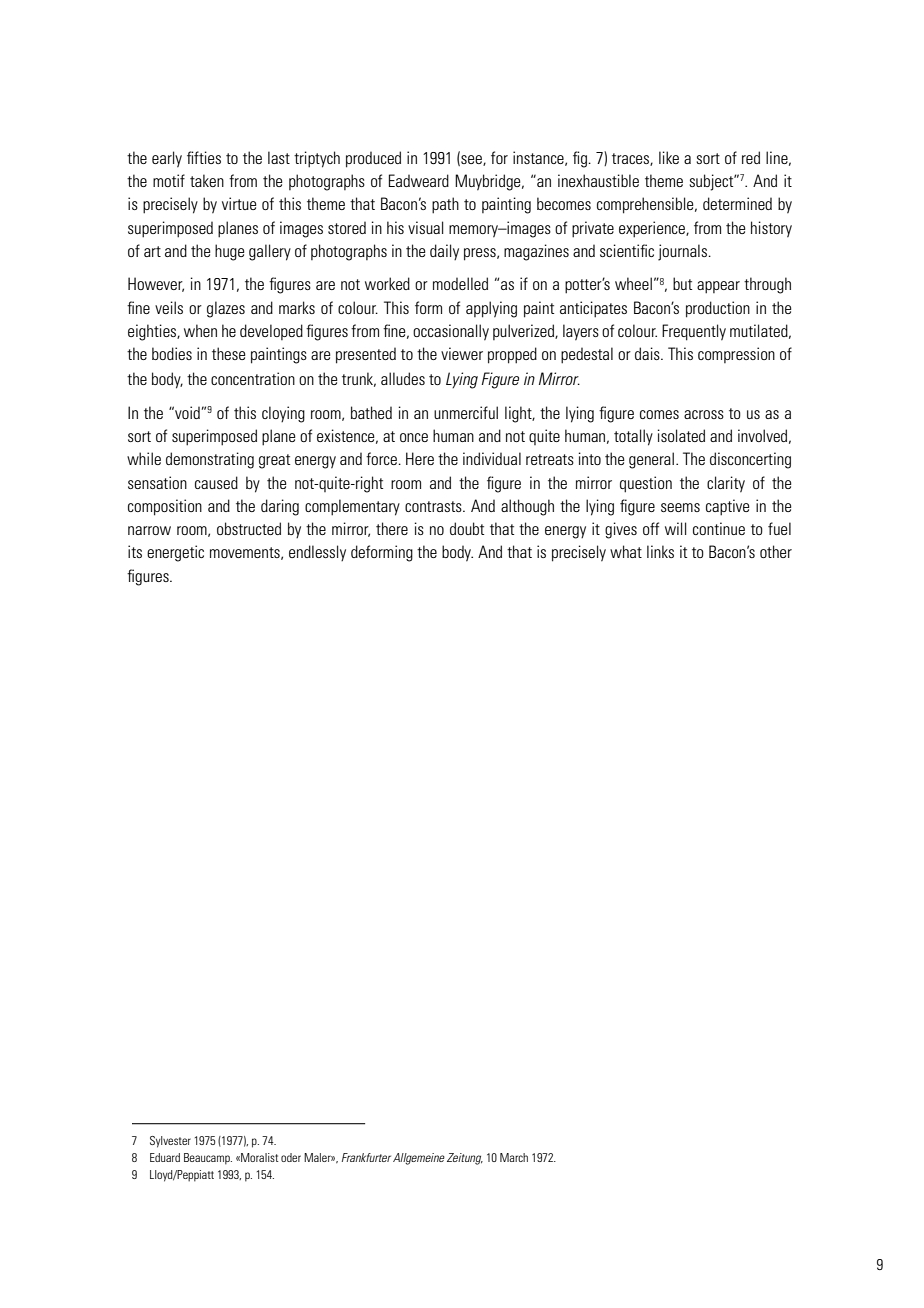  Describe the element at coordinates (680, 507) in the screenshot. I see `seems` at that location.
